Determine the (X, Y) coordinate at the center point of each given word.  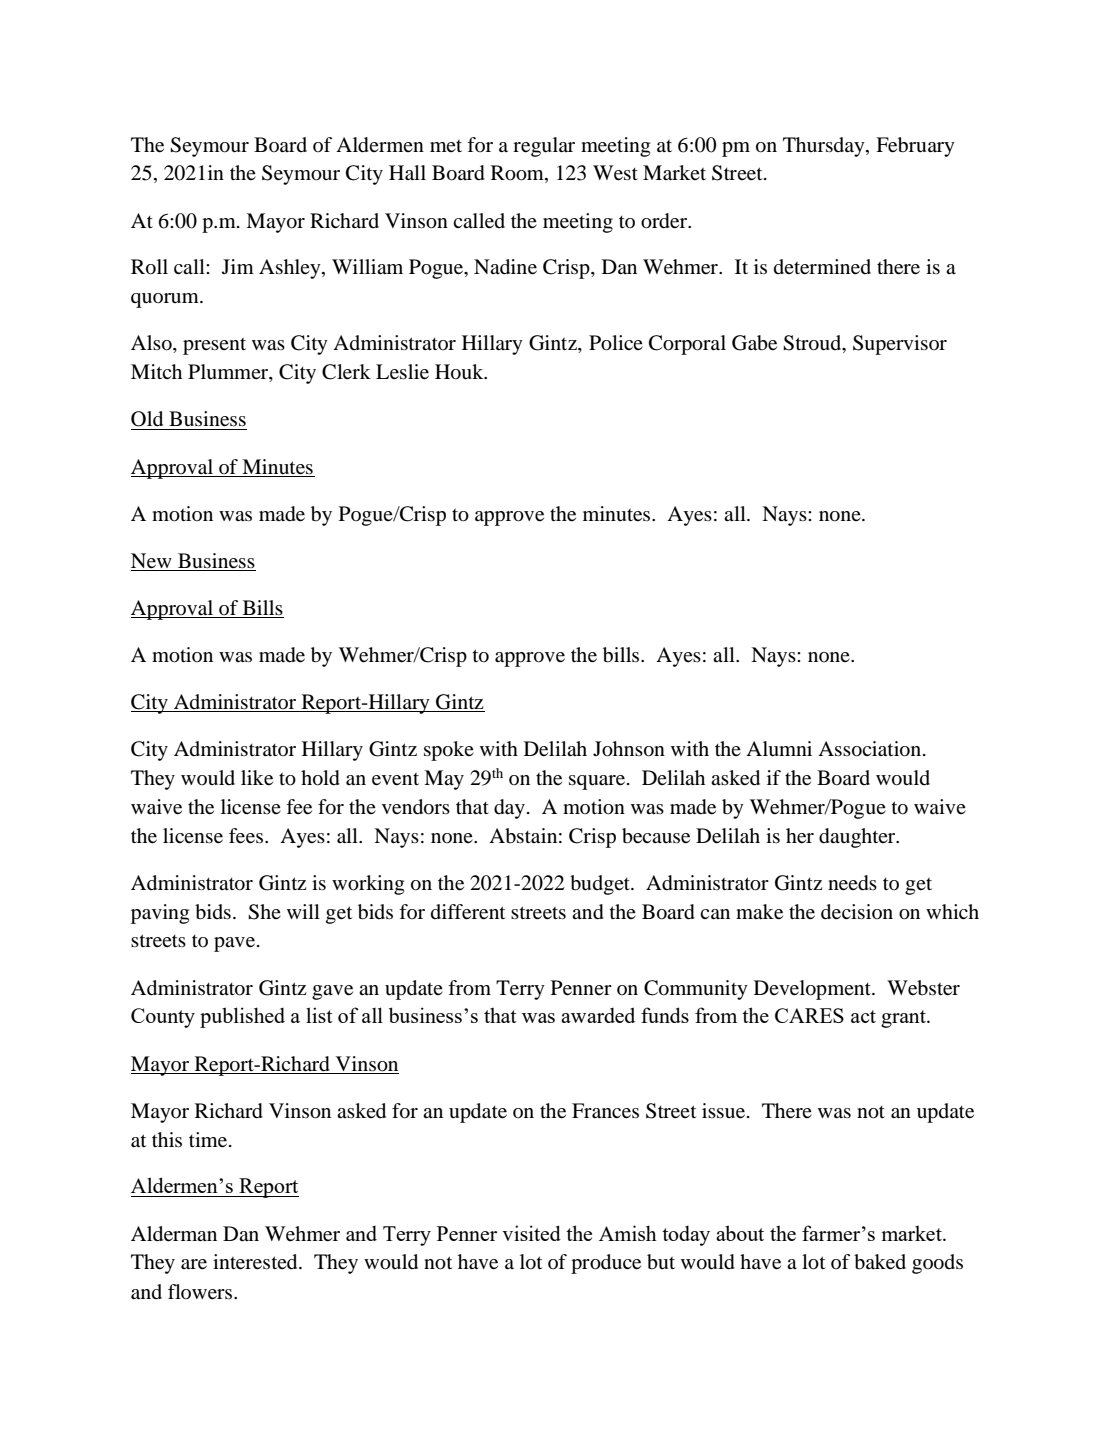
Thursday (825, 147)
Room (518, 174)
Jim (238, 266)
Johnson (629, 749)
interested (256, 1262)
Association (871, 749)
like (257, 778)
